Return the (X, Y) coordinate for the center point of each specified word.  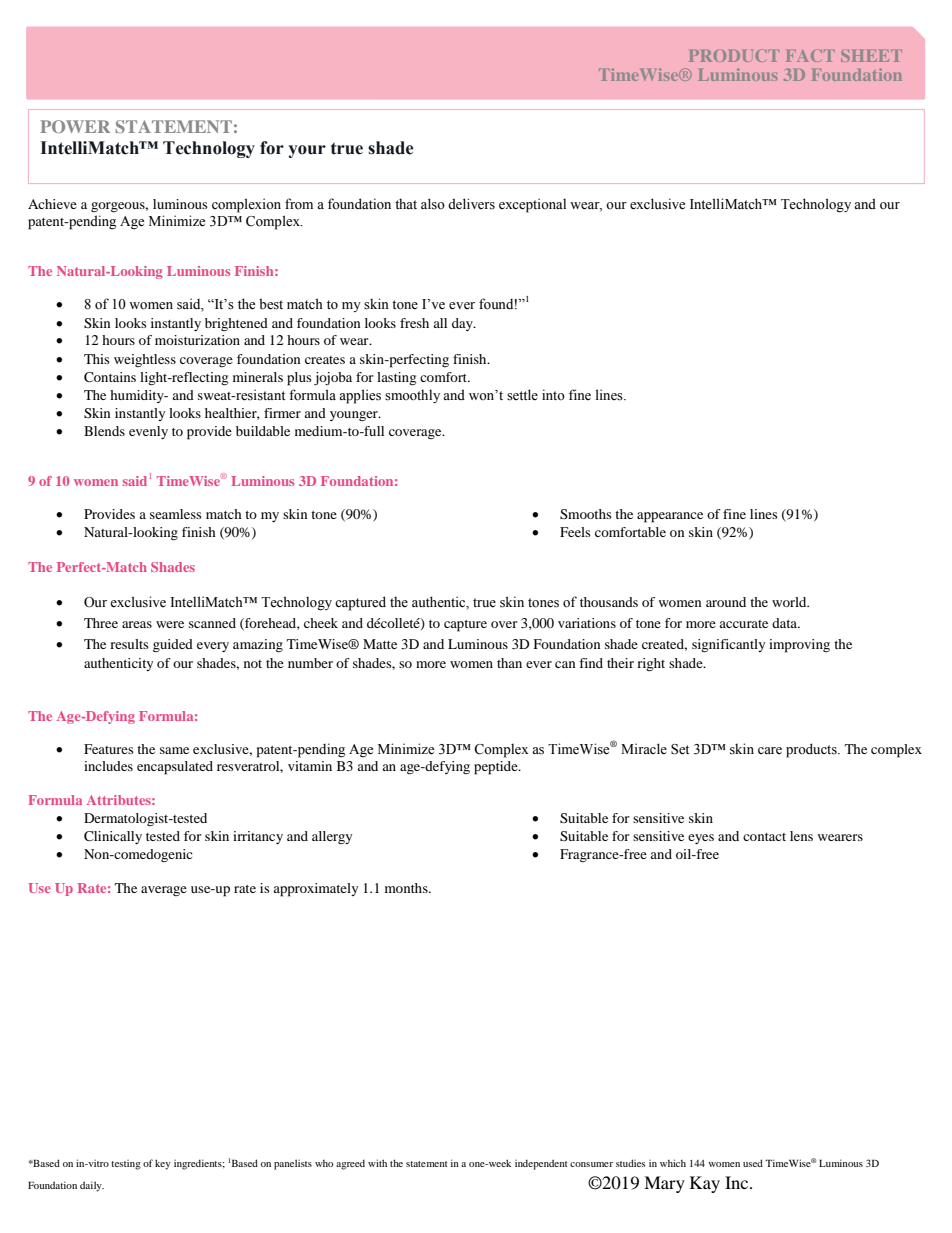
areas (137, 624)
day (463, 324)
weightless (145, 360)
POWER (75, 126)
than (509, 663)
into (553, 394)
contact (764, 837)
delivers (471, 204)
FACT (810, 55)
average (164, 891)
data (786, 623)
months (407, 888)
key (163, 1164)
